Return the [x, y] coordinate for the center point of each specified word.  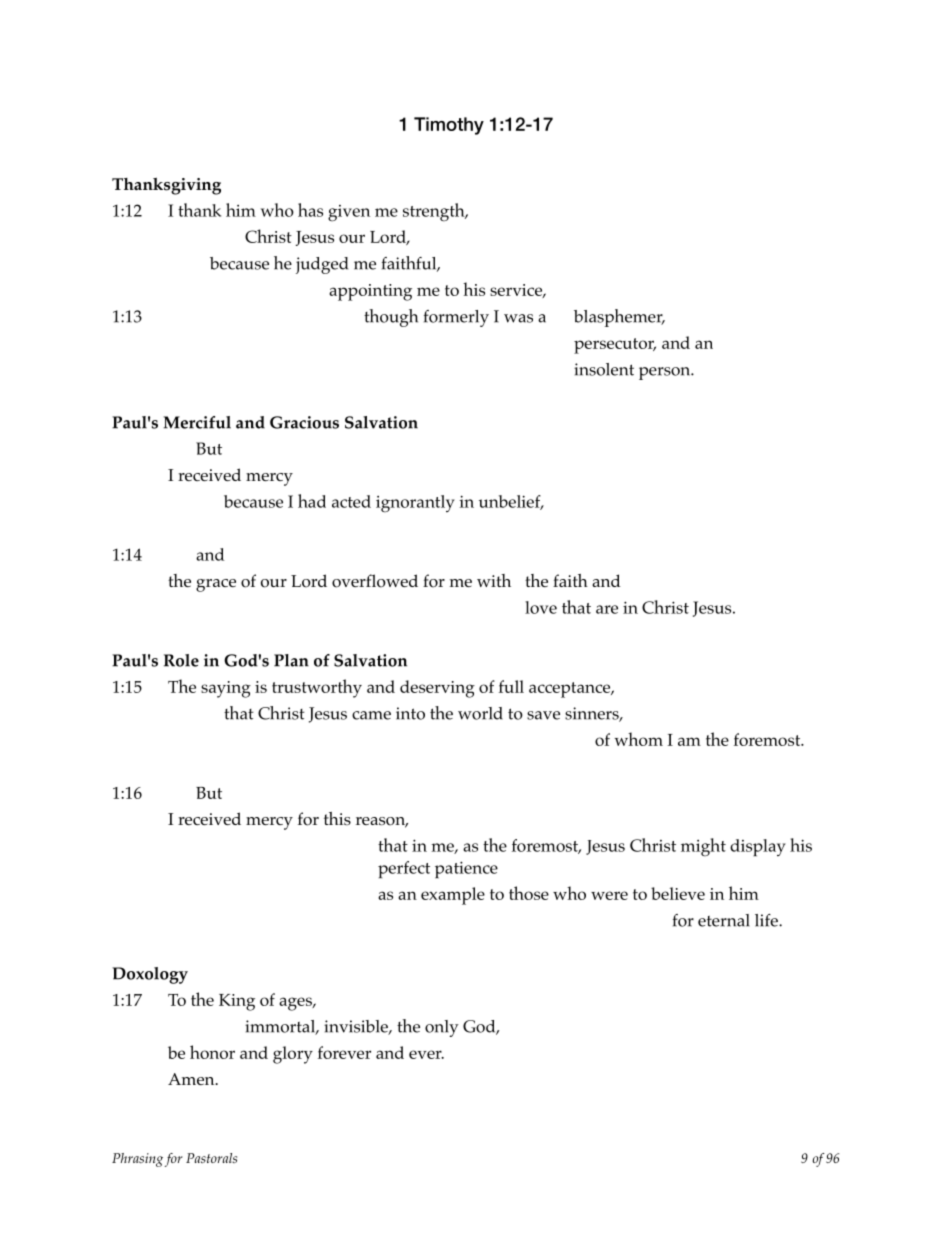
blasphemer [619, 318]
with [494, 580]
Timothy [449, 126]
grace [216, 585]
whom [638, 739]
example [453, 896]
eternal [724, 920]
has [310, 210]
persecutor [615, 346]
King [237, 1002]
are [607, 609]
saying [226, 689]
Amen [192, 1079]
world [480, 713]
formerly [456, 318]
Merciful [197, 422]
